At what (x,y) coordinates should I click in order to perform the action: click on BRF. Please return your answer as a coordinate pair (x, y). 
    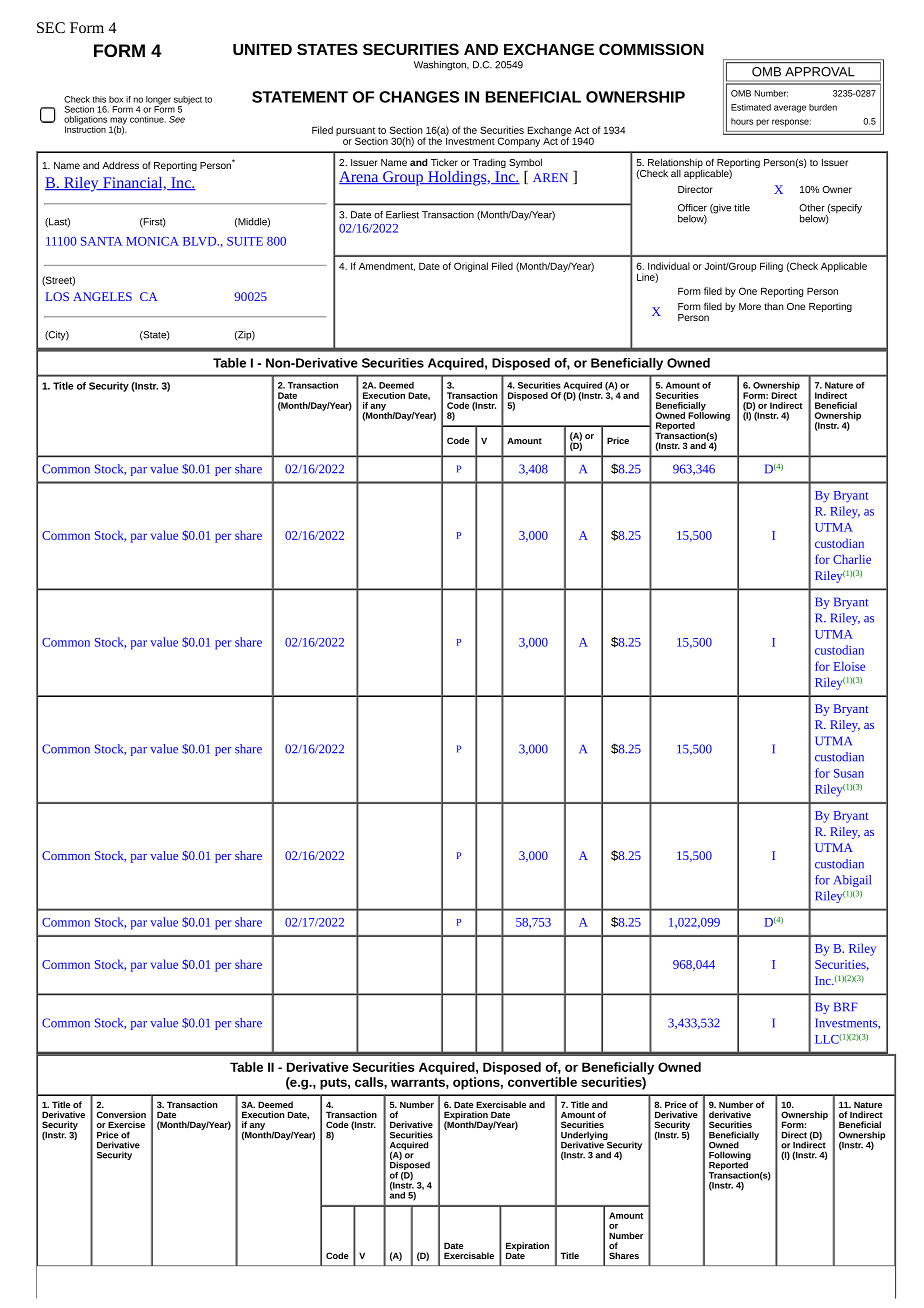
    Looking at the image, I should click on (846, 1007).
